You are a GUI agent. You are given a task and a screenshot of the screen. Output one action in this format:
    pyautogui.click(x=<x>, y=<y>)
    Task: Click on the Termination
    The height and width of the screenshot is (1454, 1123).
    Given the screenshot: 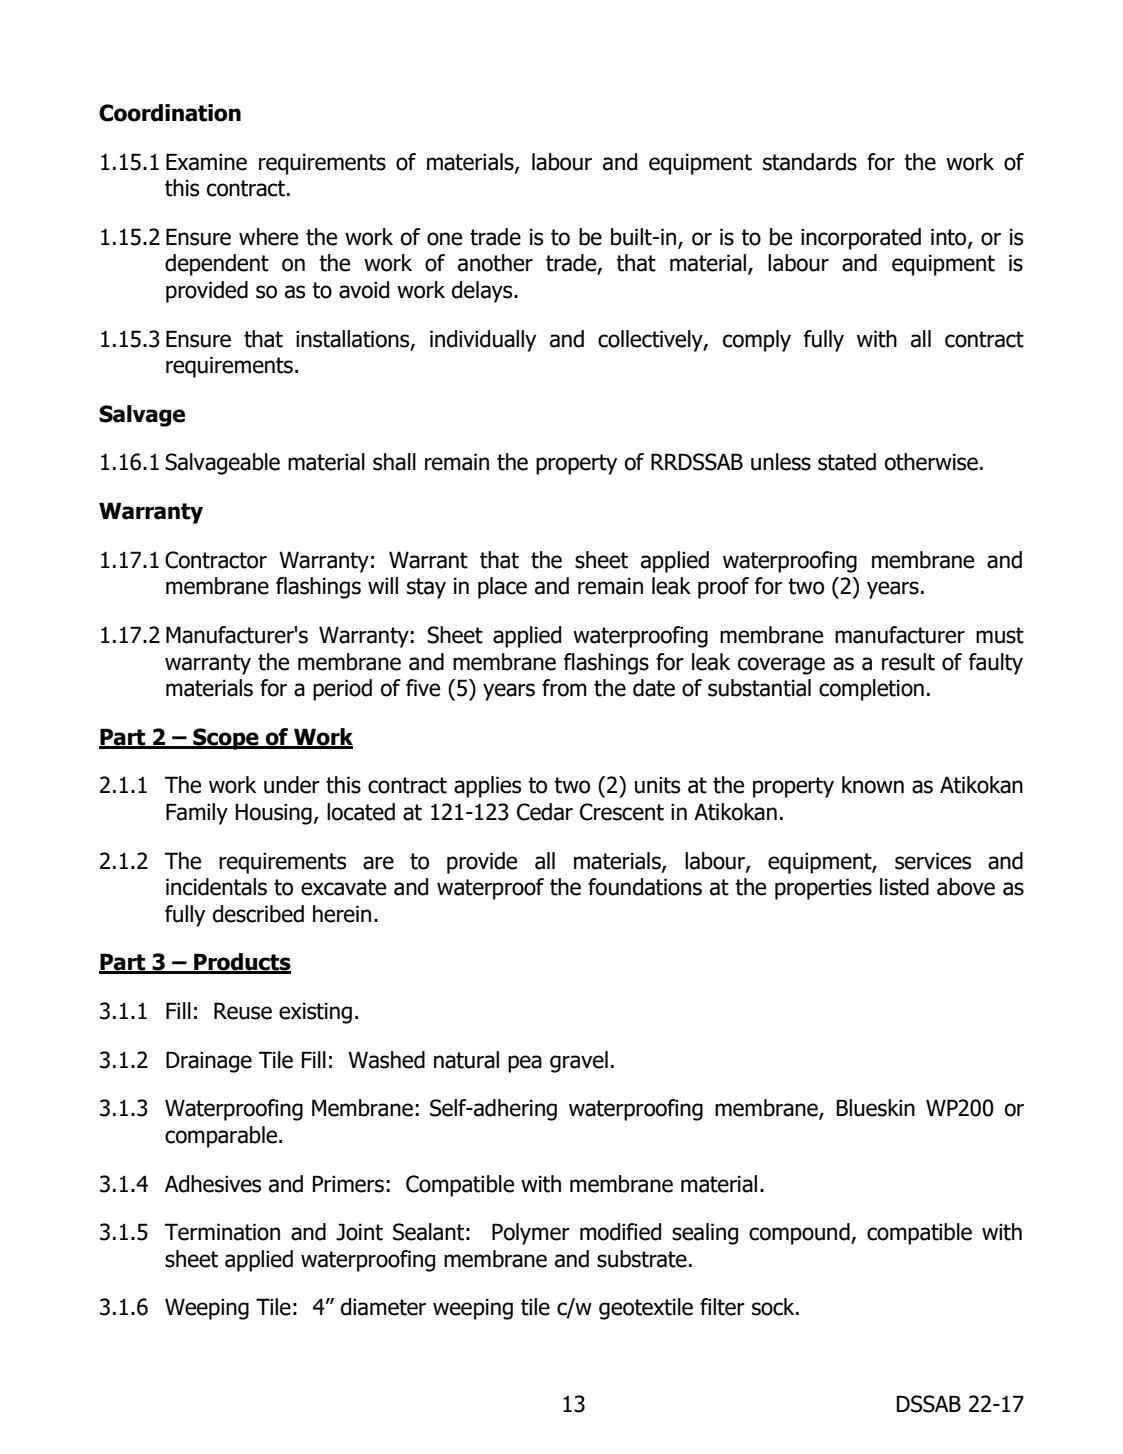 What is the action you would take?
    pyautogui.click(x=222, y=1232)
